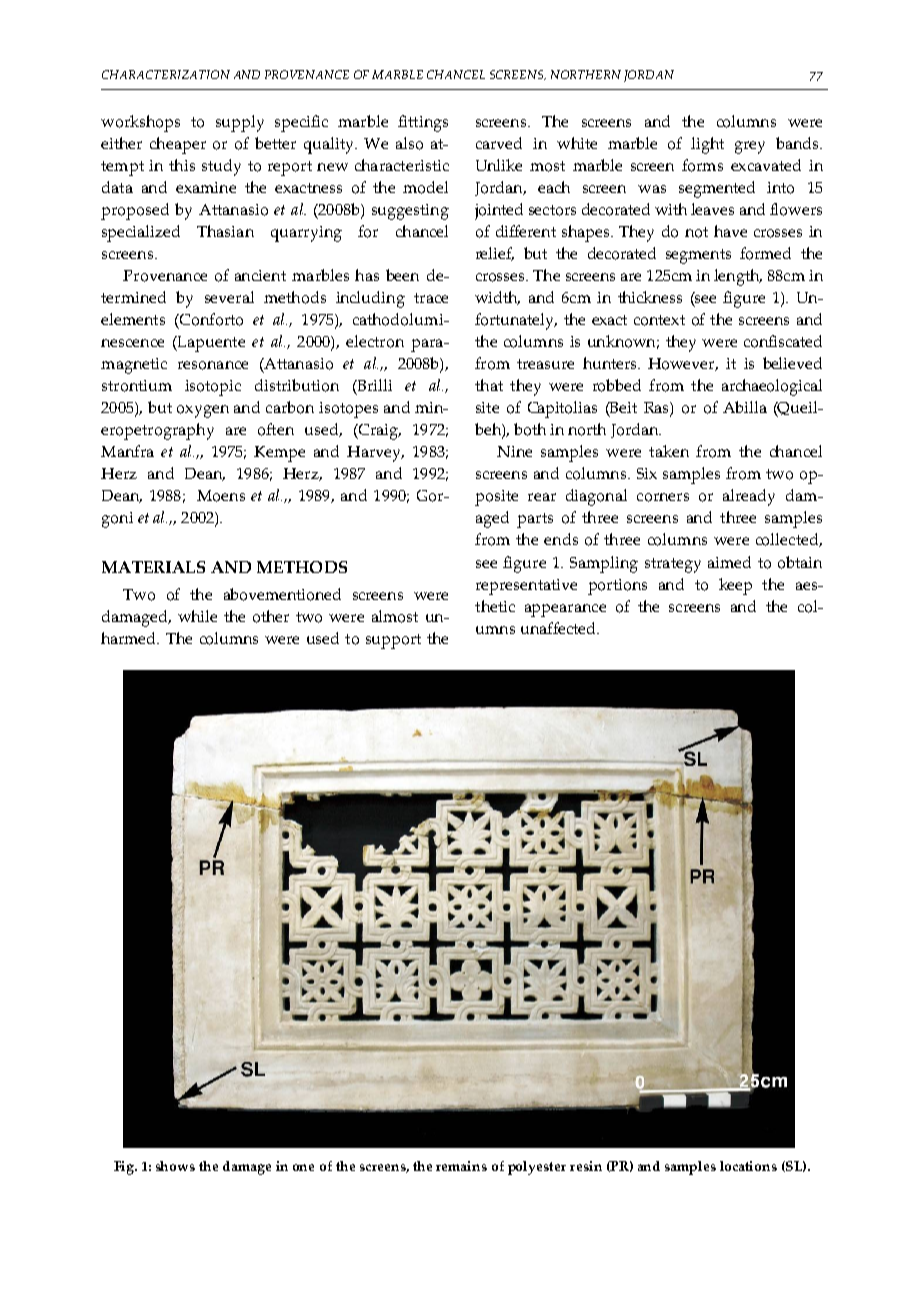 The height and width of the screenshot is (1308, 924). Describe the element at coordinates (197, 616) in the screenshot. I see `while` at that location.
